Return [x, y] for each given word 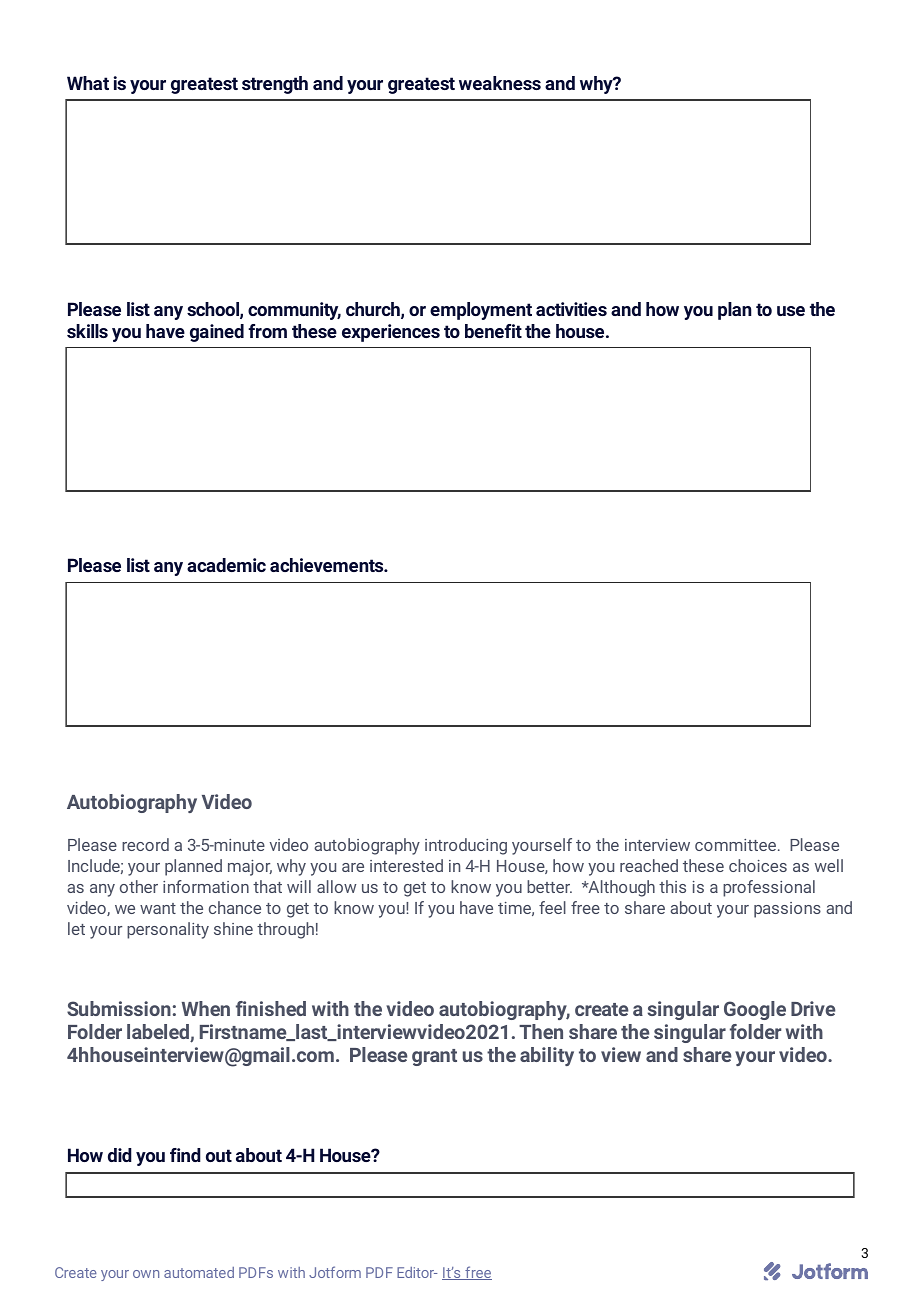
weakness [500, 83]
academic [226, 565]
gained [217, 333]
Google [755, 1010]
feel [552, 907]
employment [481, 311]
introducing [466, 846]
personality [168, 930]
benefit [493, 331]
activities [571, 309]
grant [434, 1057]
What [88, 83]
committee [735, 845]
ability [547, 1056]
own [146, 1274]
